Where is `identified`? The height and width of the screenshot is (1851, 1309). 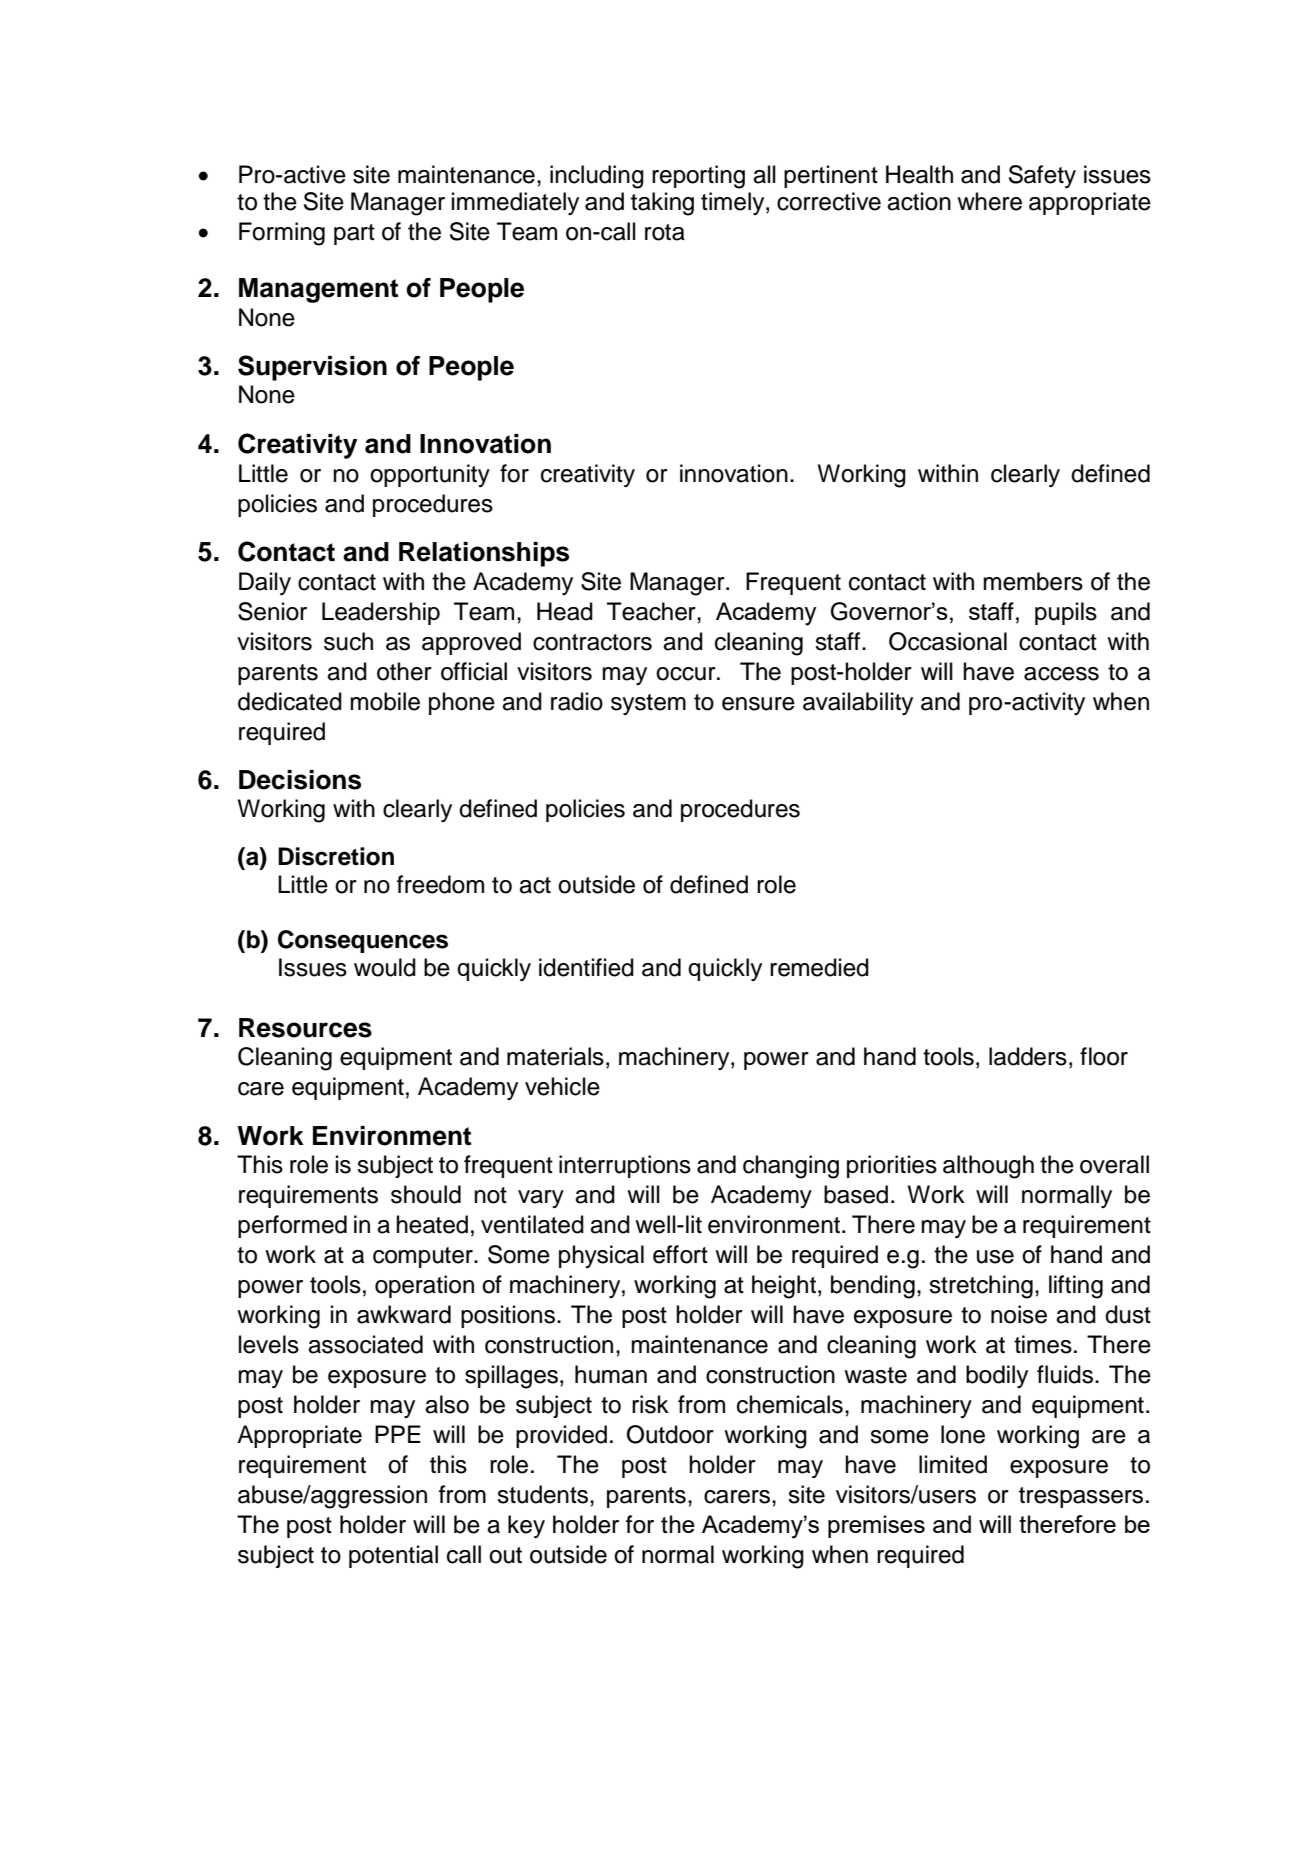
identified is located at coordinates (586, 967).
